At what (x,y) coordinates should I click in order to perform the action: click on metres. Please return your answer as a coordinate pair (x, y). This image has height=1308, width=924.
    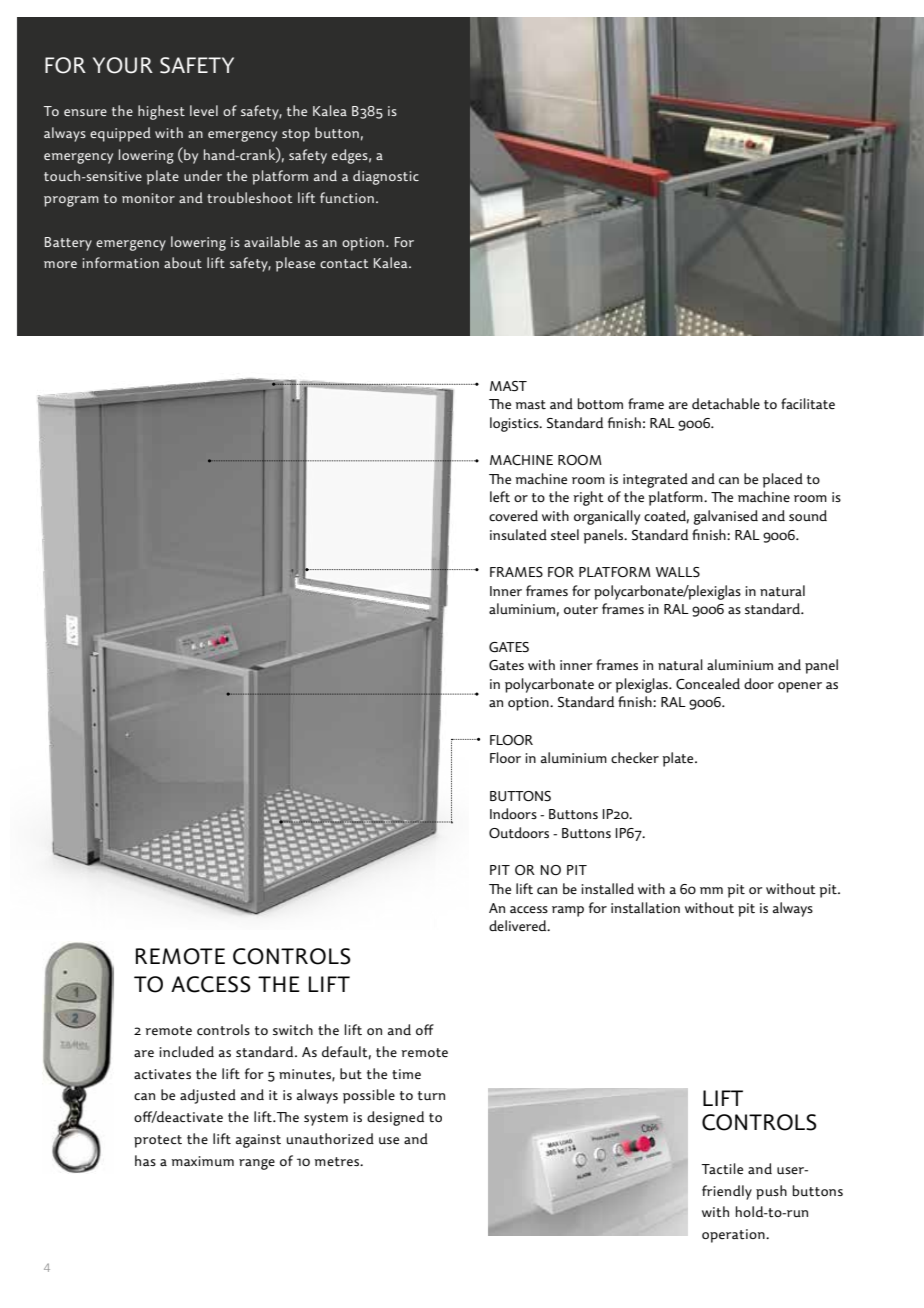
    Looking at the image, I should click on (338, 1161).
